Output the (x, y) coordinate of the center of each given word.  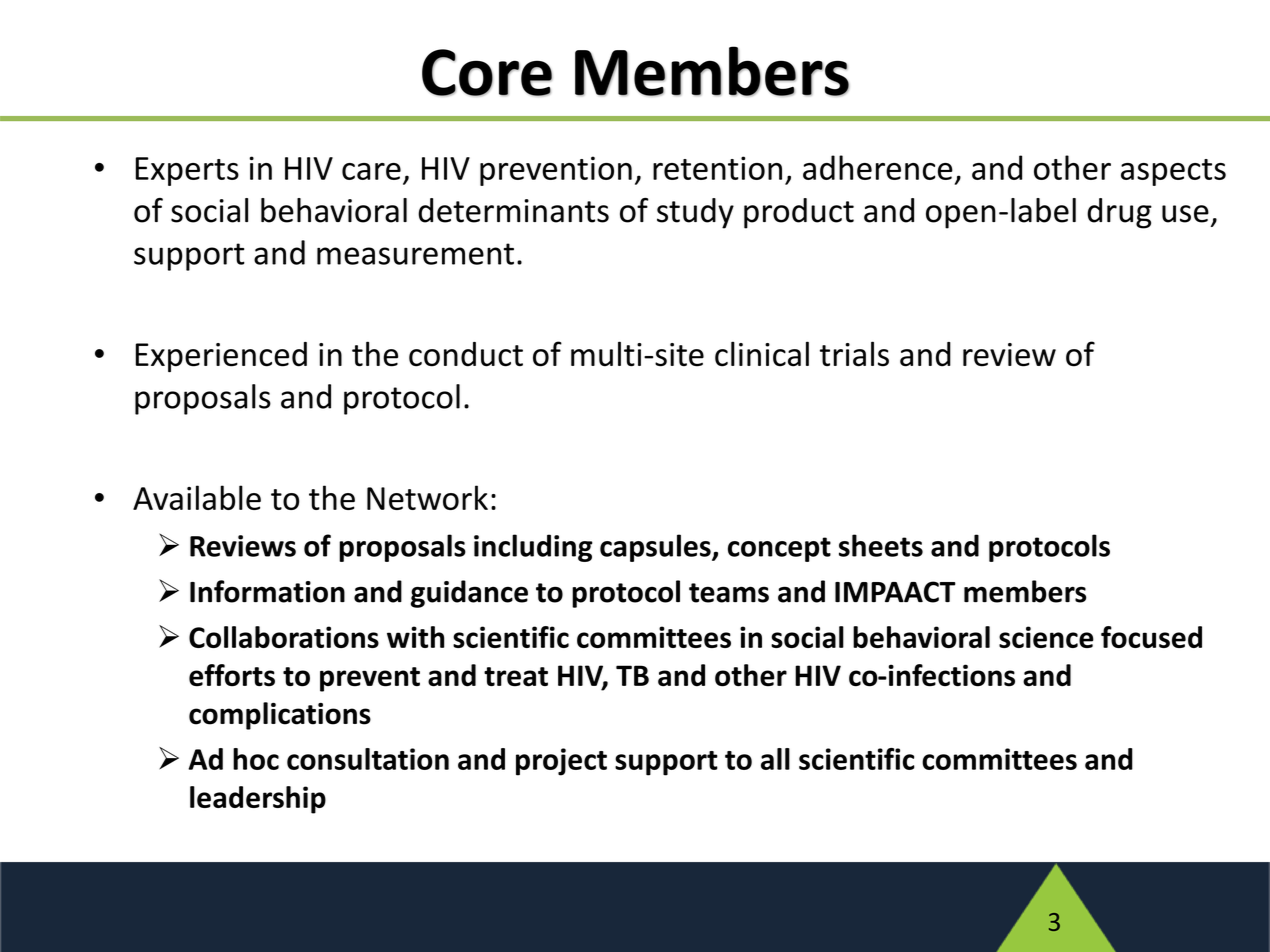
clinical (762, 354)
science (1046, 637)
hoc (256, 759)
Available (197, 497)
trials (854, 354)
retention (717, 168)
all (775, 759)
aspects (1173, 172)
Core (487, 72)
